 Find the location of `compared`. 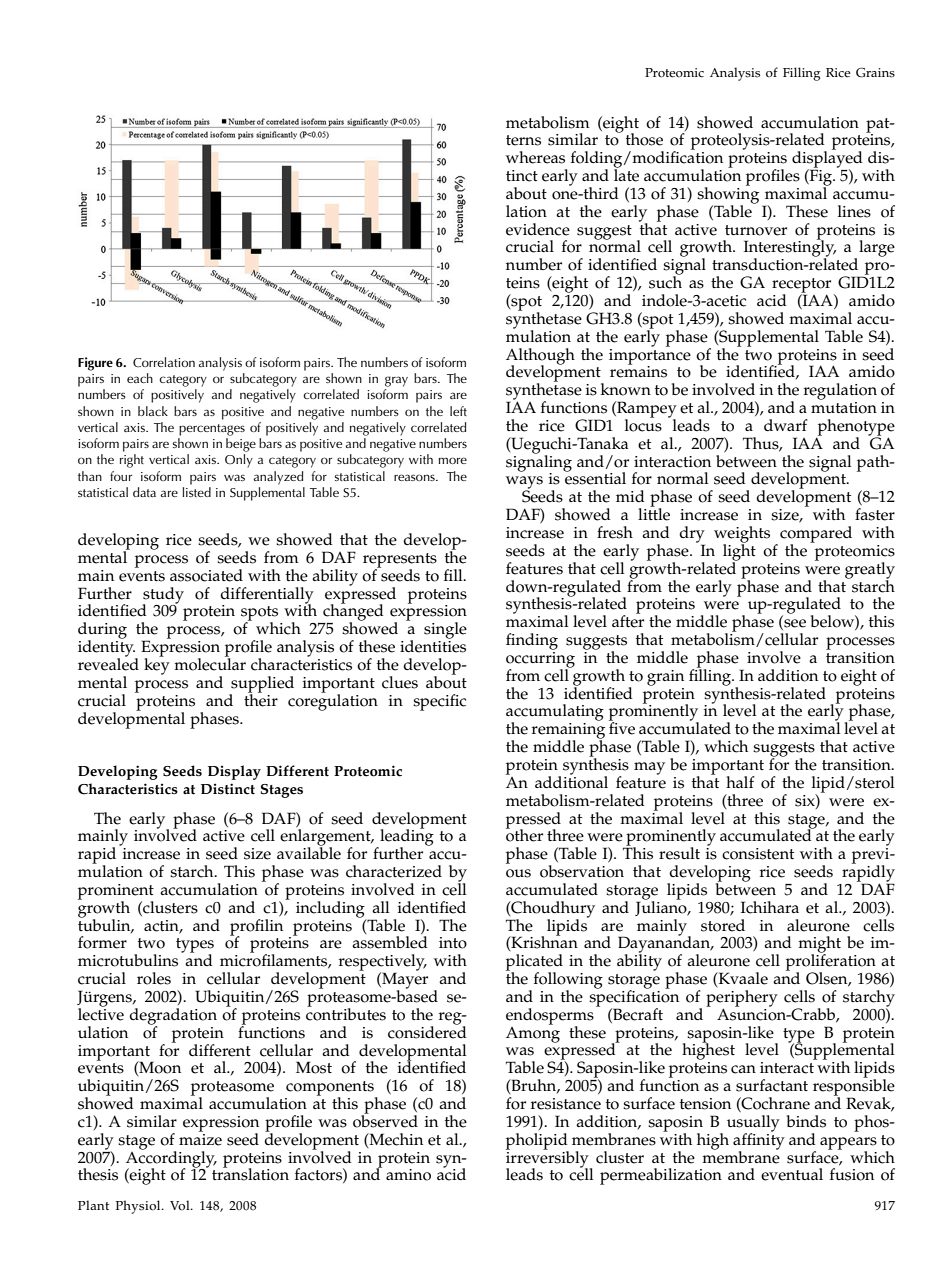

compared is located at coordinates (816, 535).
